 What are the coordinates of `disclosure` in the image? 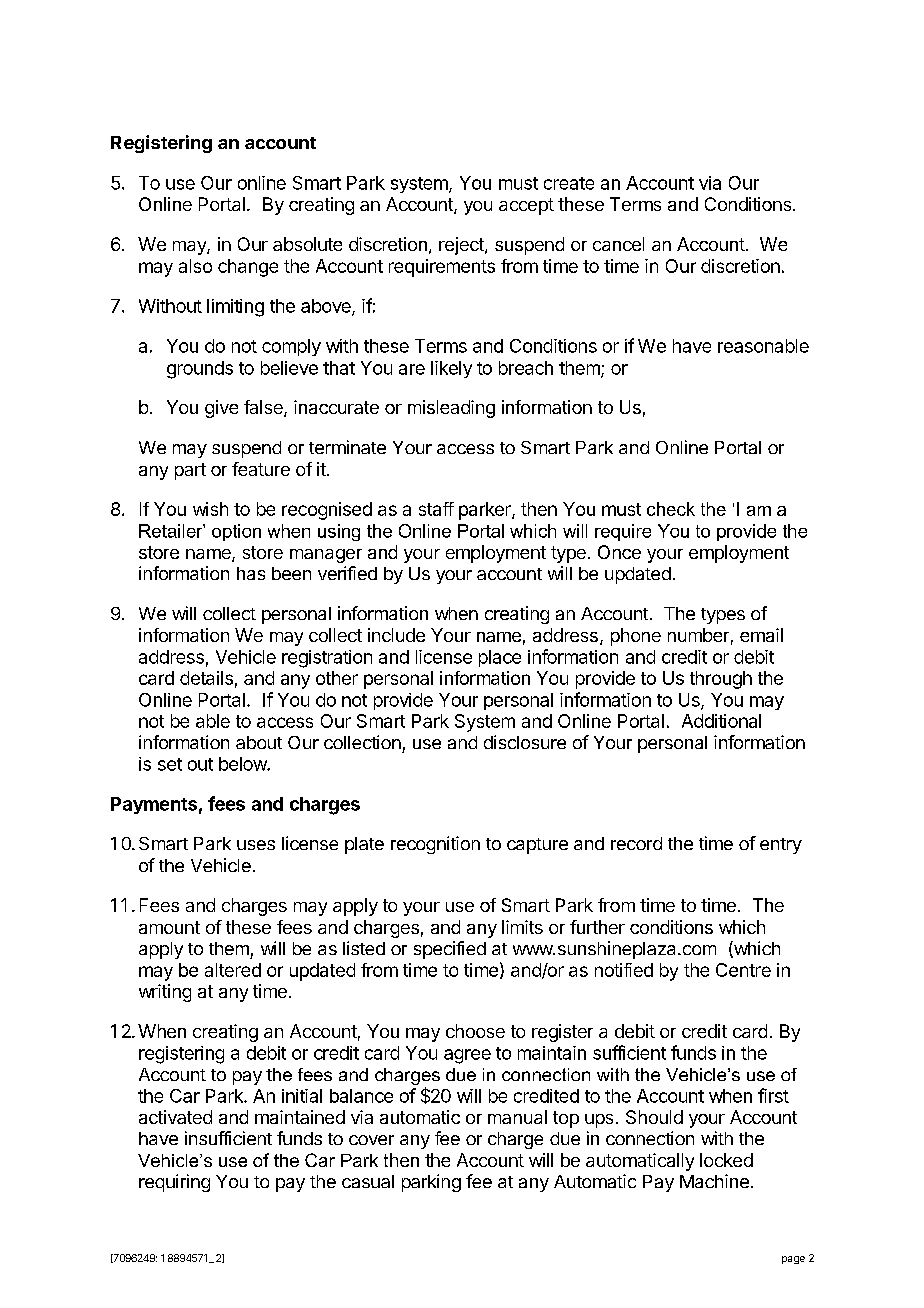 It's located at (525, 742).
